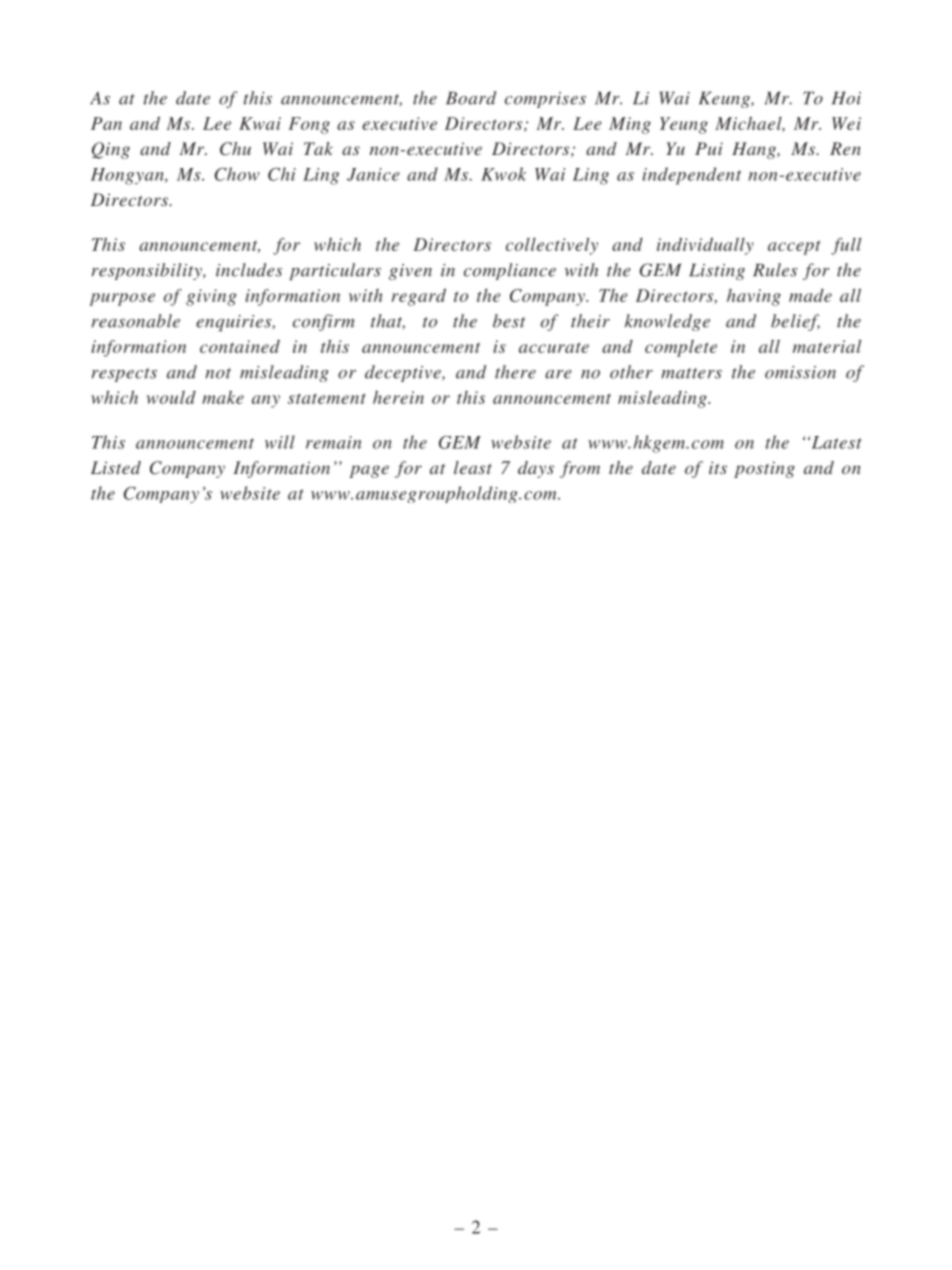 This page has width=952, height=1270. Describe the element at coordinates (515, 372) in the page. I see `there` at that location.
